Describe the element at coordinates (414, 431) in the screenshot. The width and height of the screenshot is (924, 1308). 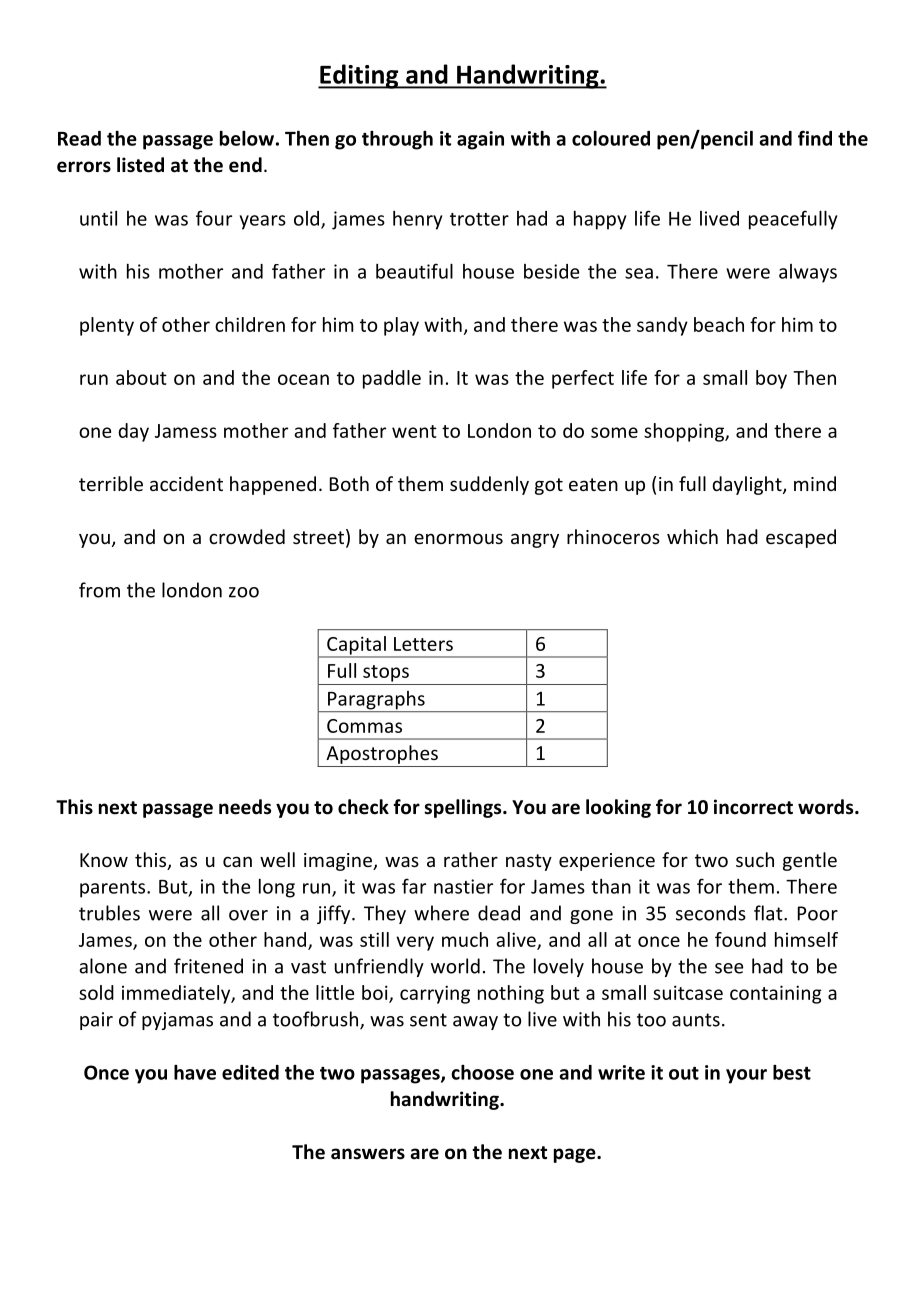
I see `went` at that location.
